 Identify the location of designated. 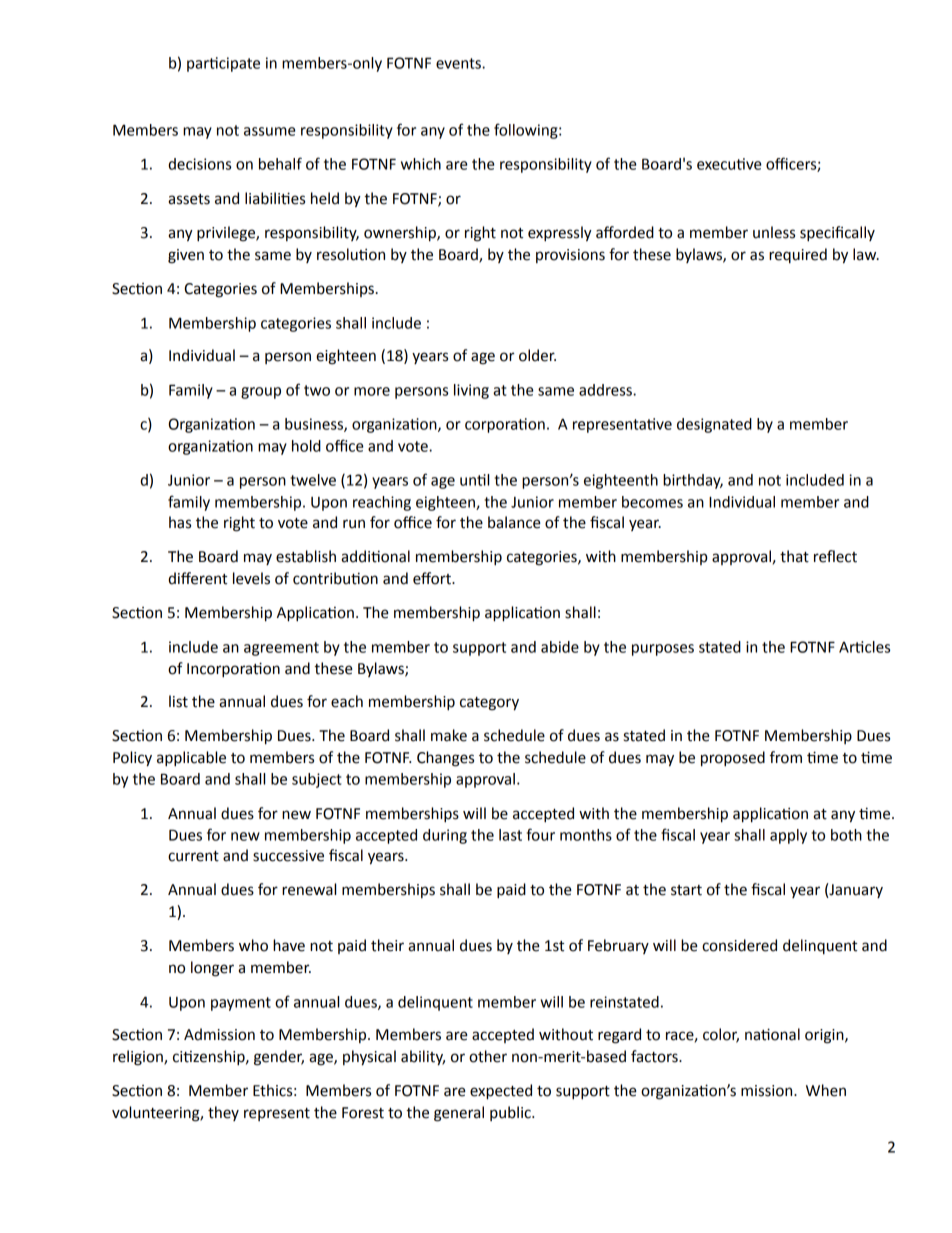
(714, 425).
